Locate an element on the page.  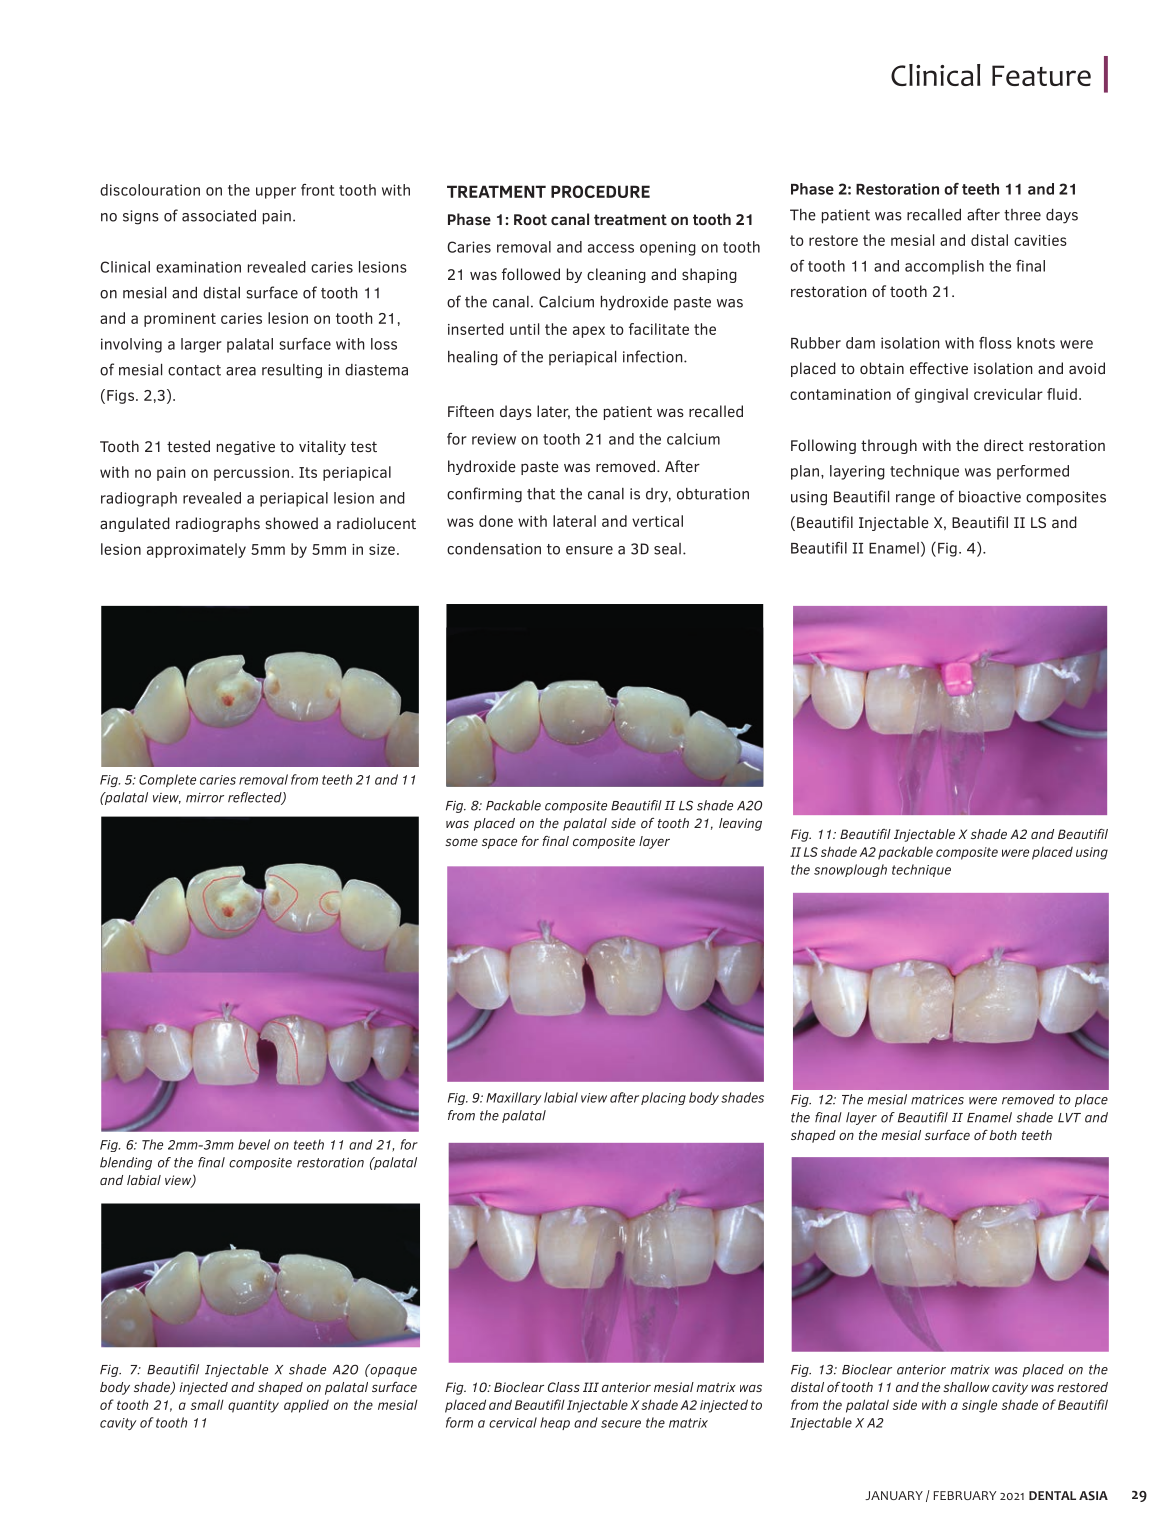
direct is located at coordinates (1004, 445).
